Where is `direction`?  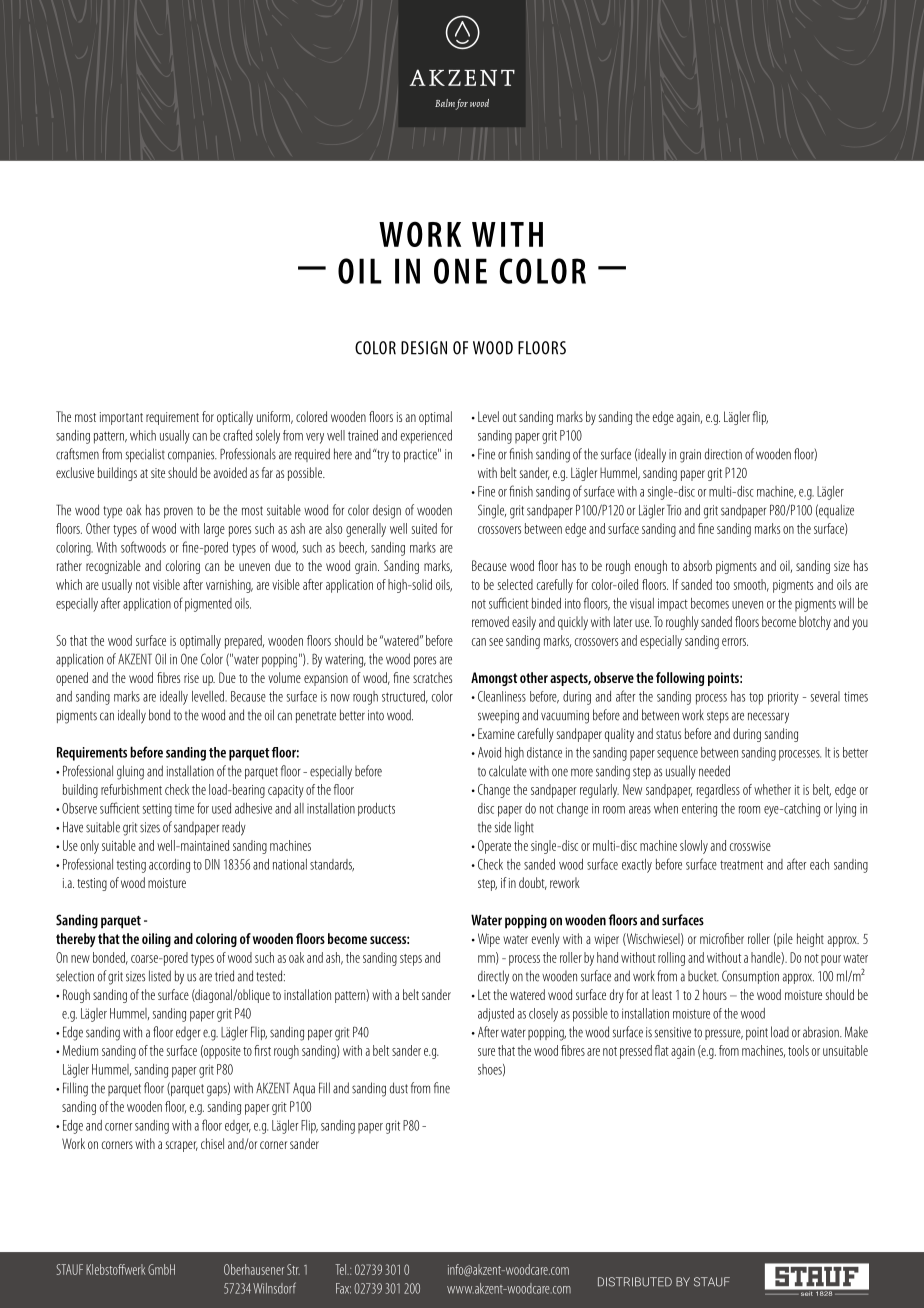 direction is located at coordinates (723, 454).
